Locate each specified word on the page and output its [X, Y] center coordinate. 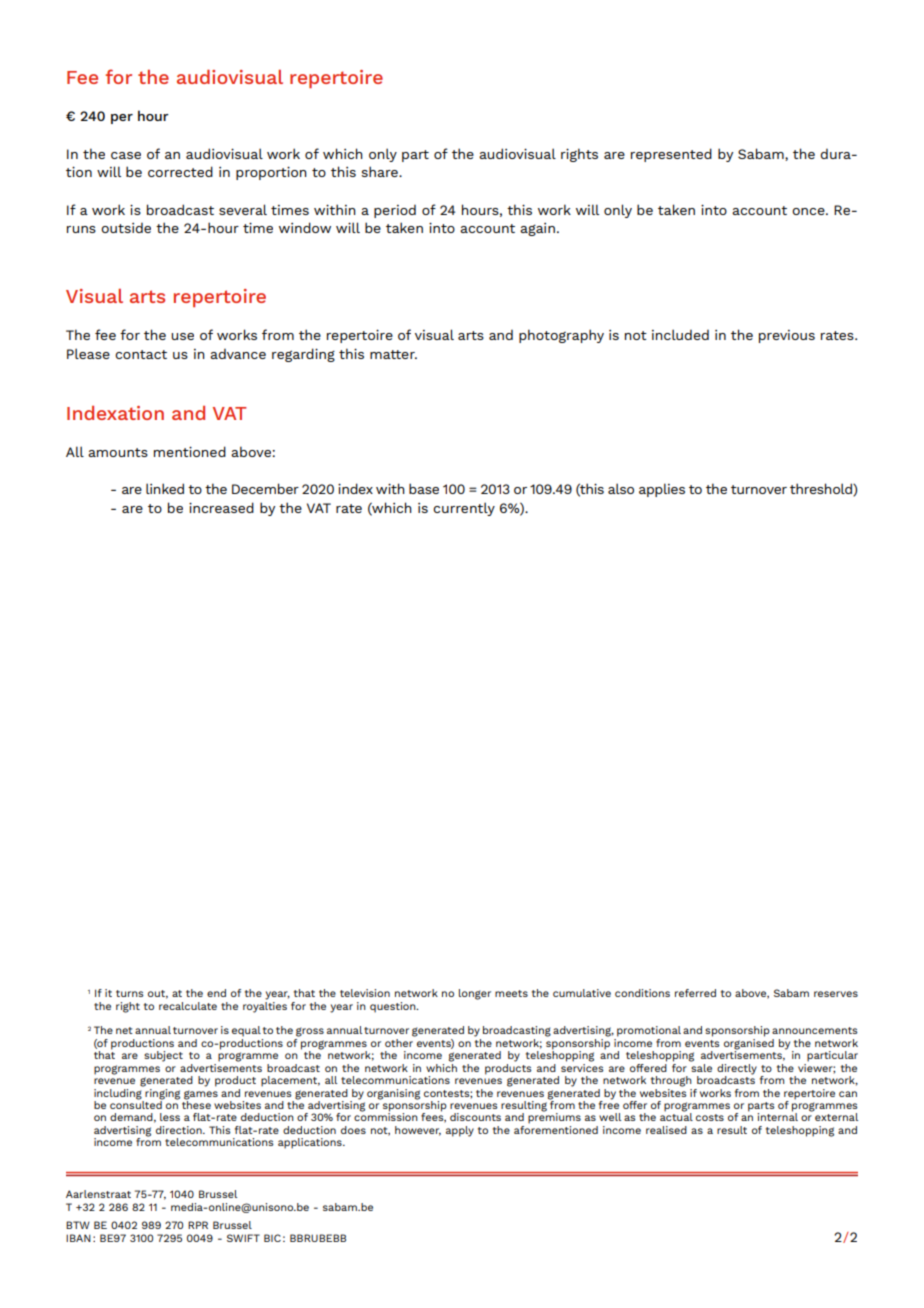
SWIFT [243, 1238]
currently [464, 509]
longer [475, 994]
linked [165, 488]
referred [695, 993]
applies [662, 490]
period [395, 211]
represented [671, 155]
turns [130, 993]
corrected [180, 171]
